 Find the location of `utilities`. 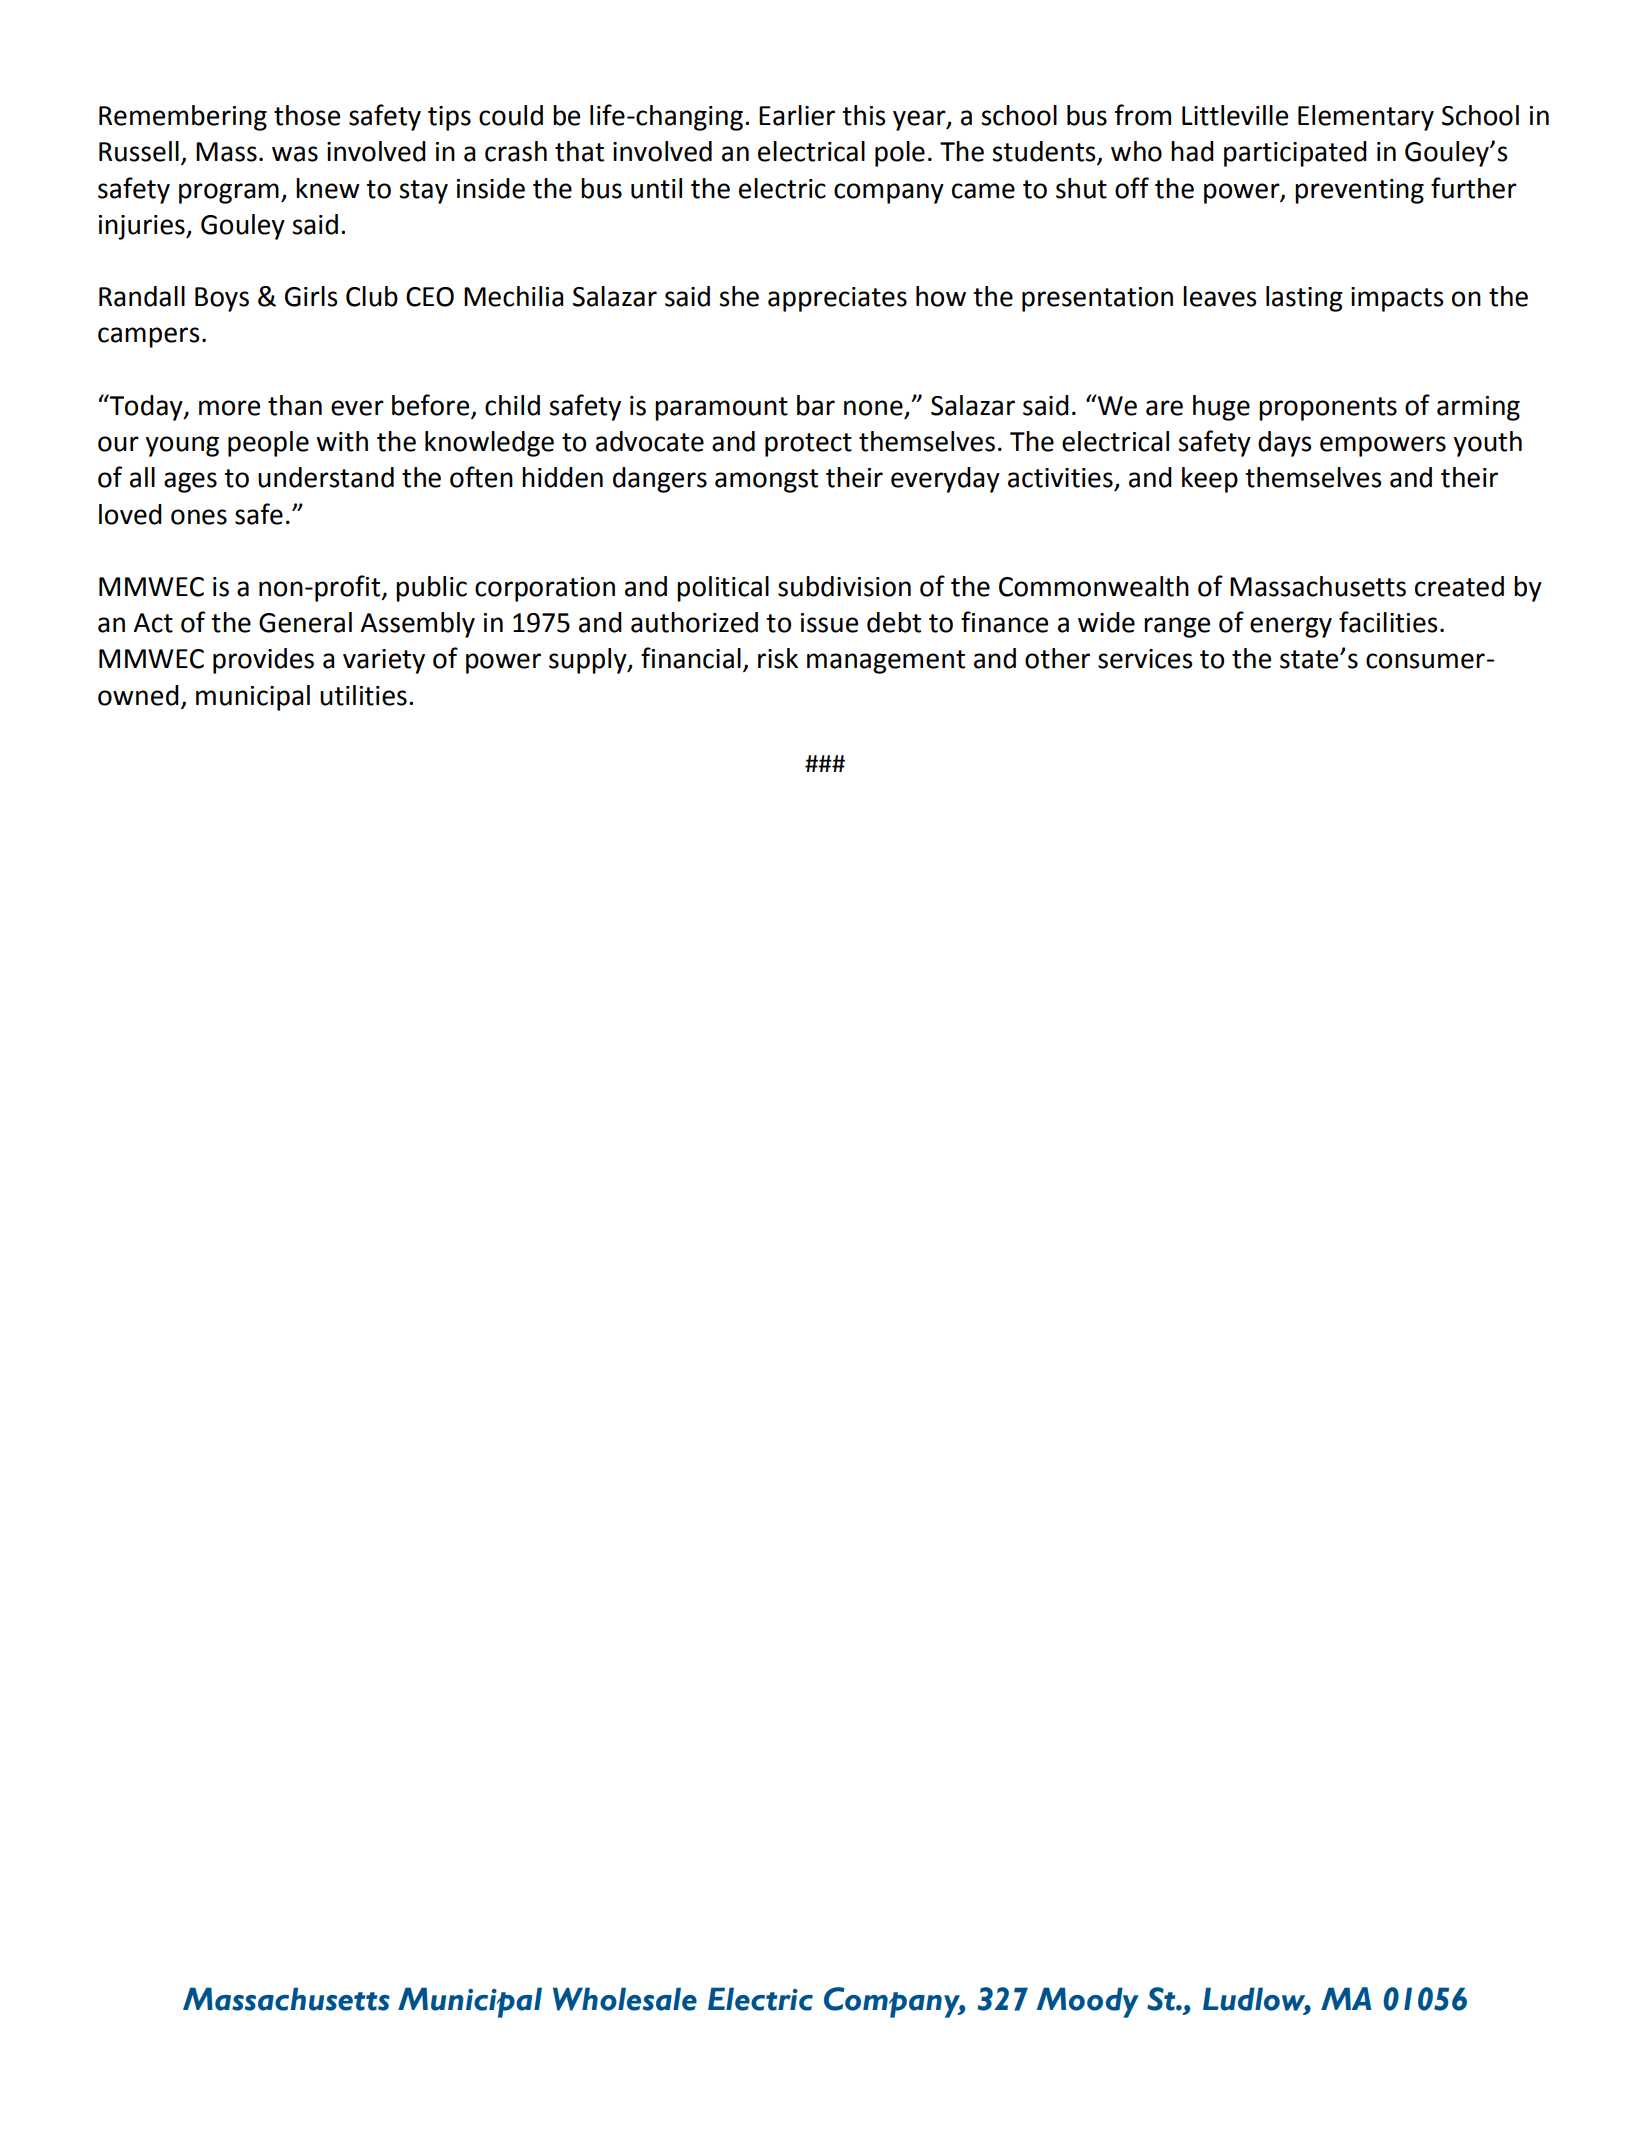

utilities is located at coordinates (363, 695).
